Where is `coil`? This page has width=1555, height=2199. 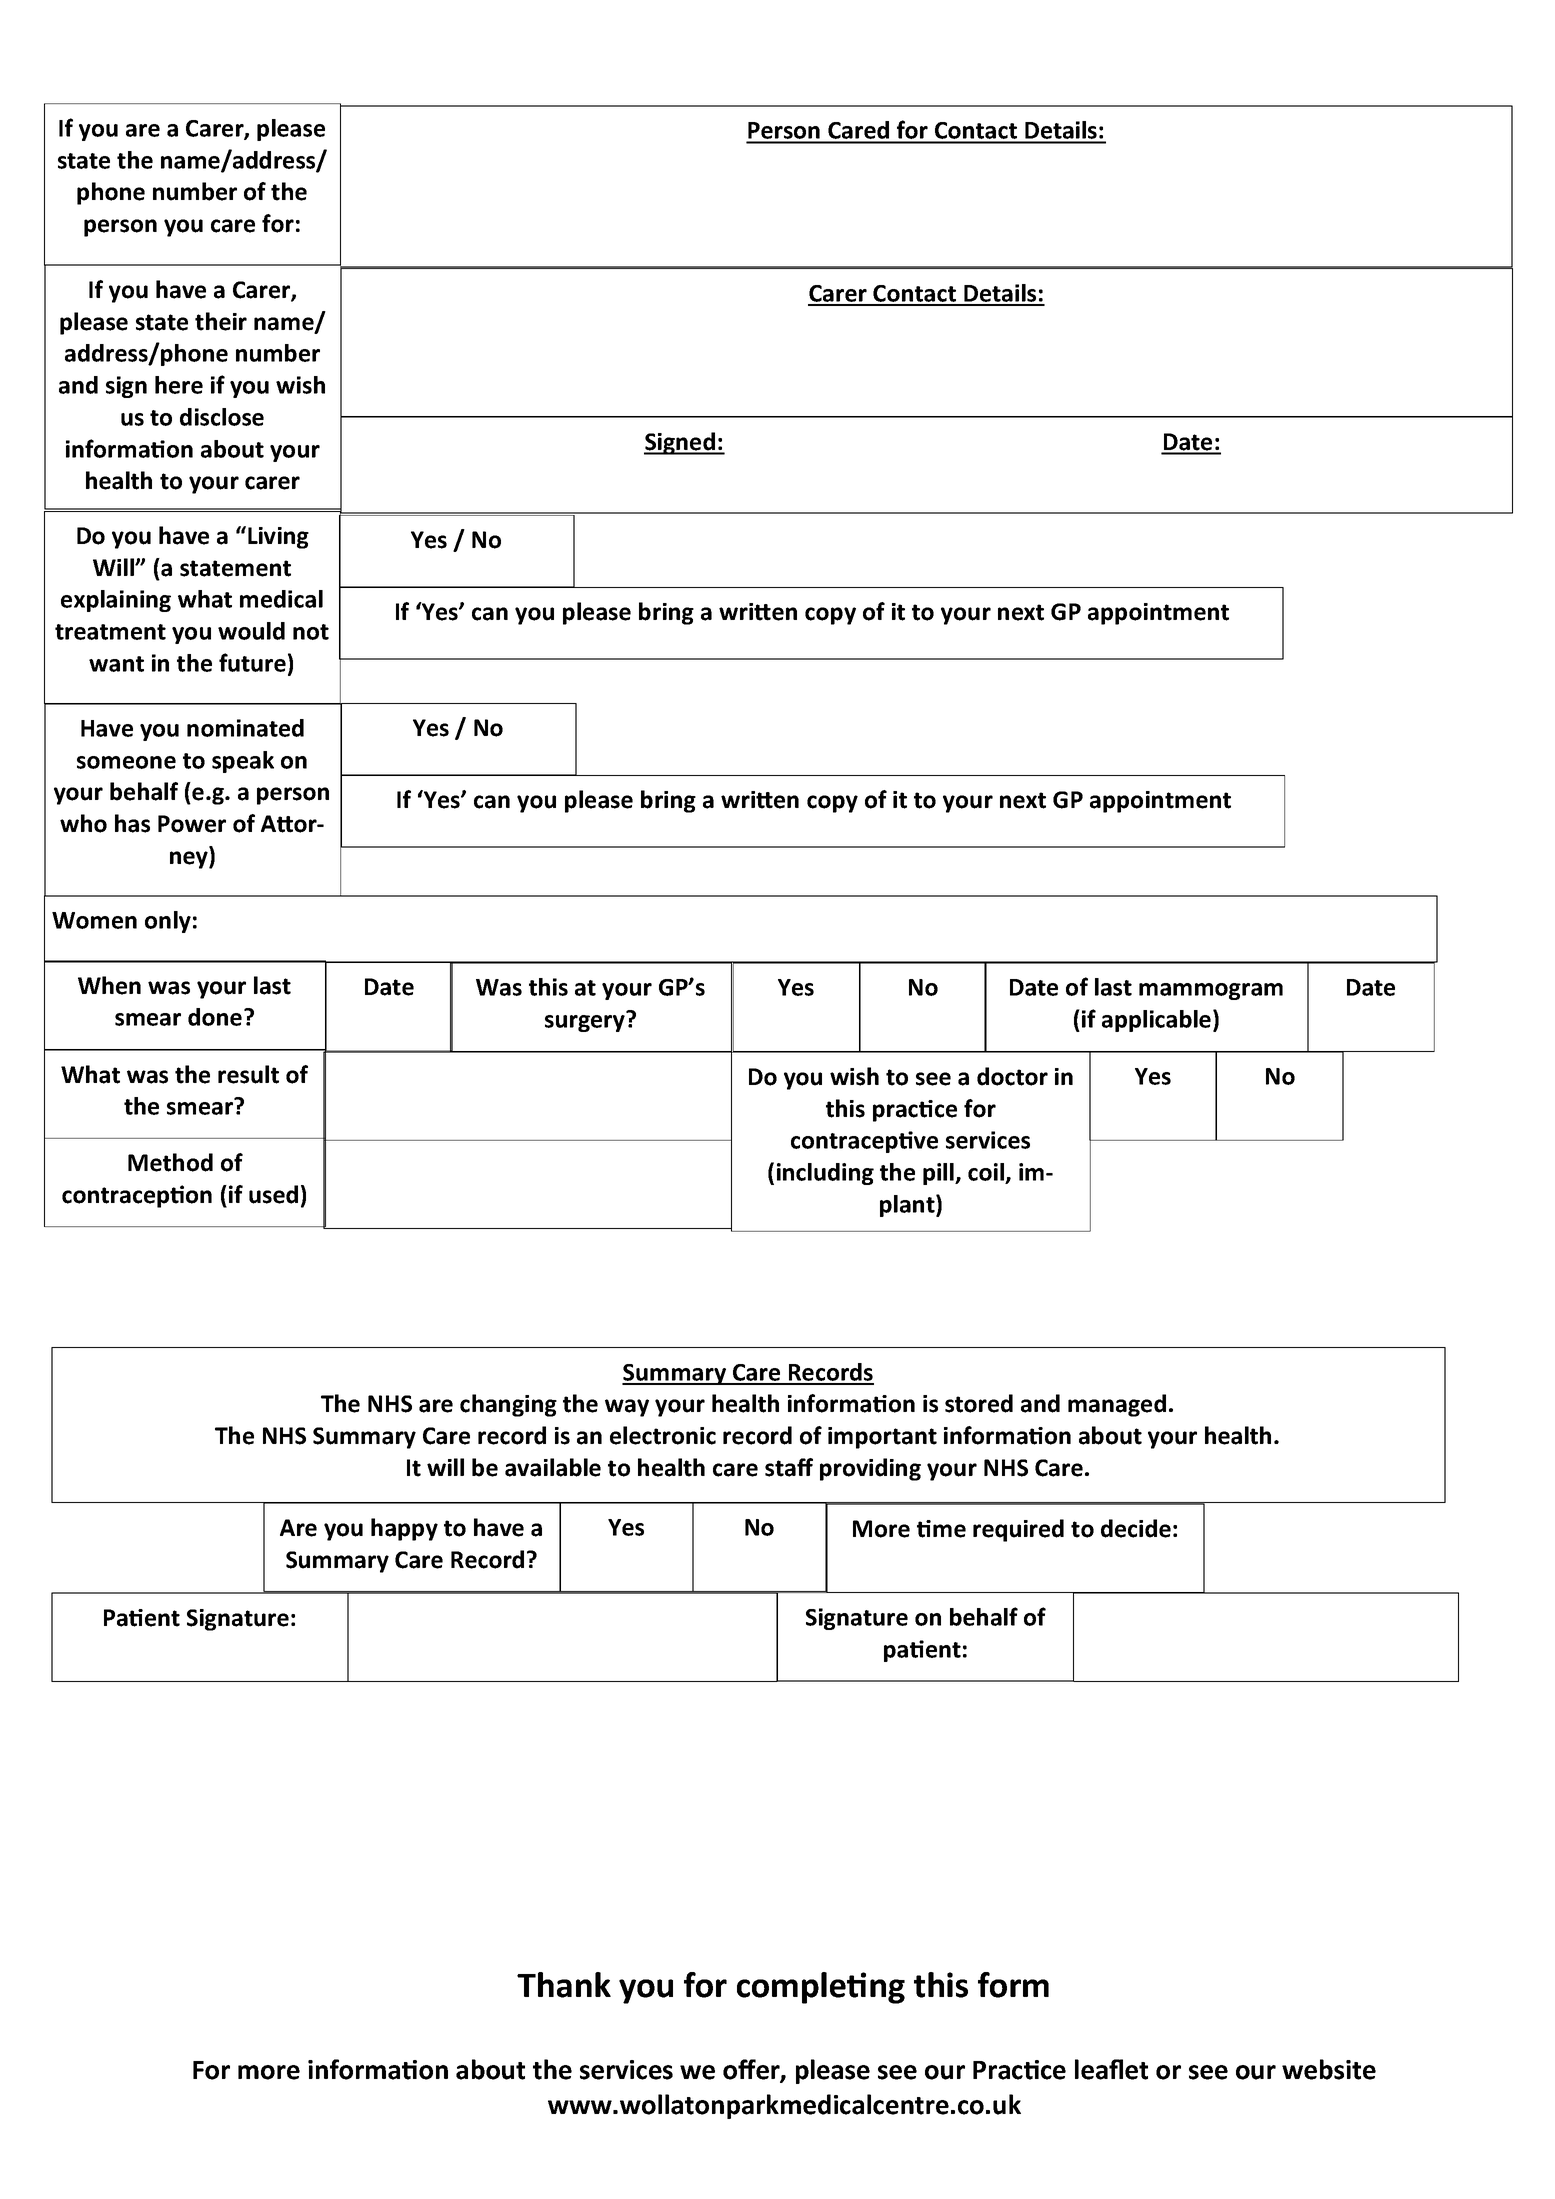 coil is located at coordinates (987, 1173).
